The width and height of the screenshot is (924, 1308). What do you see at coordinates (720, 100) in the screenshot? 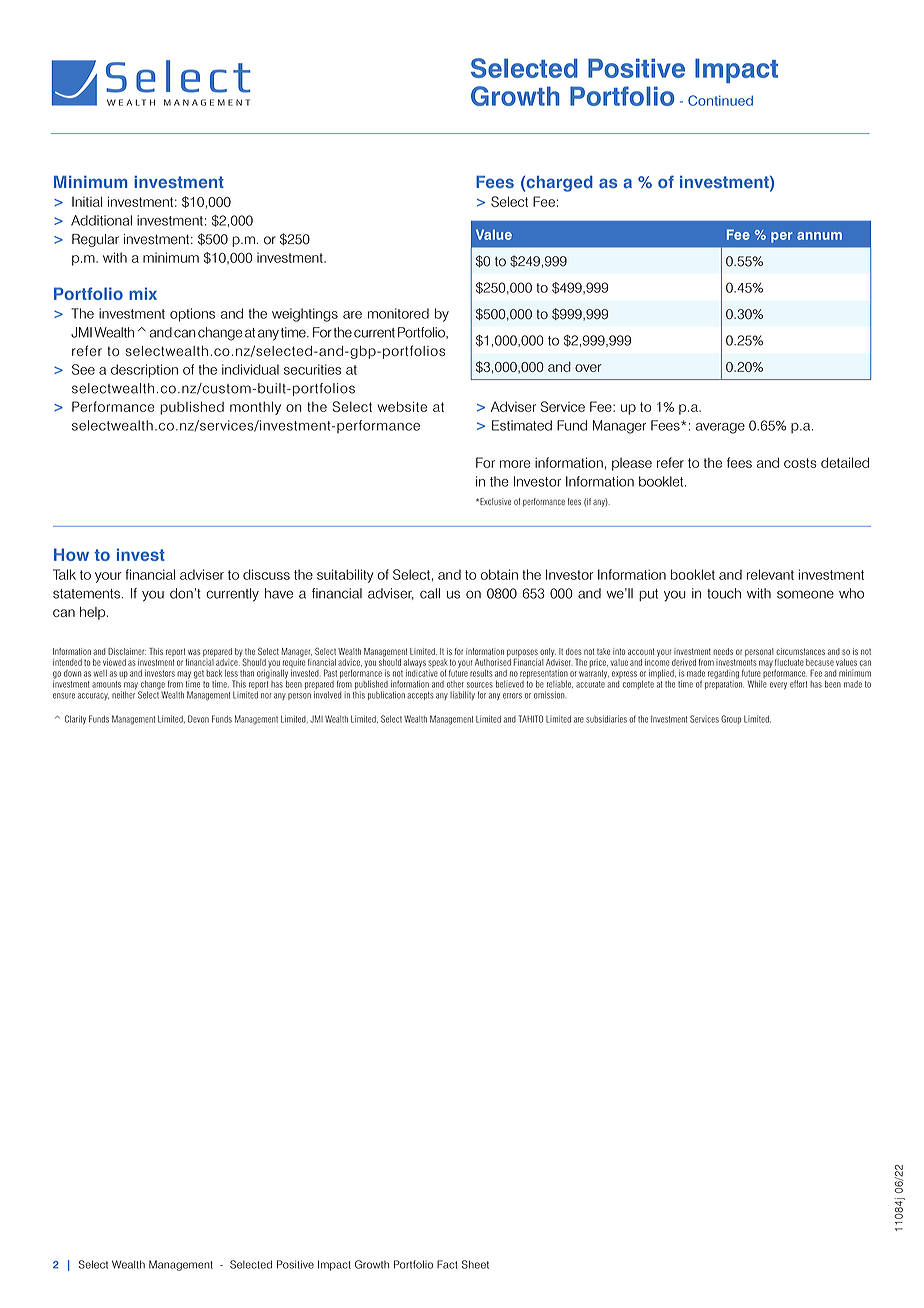
I see `Continued` at bounding box center [720, 100].
